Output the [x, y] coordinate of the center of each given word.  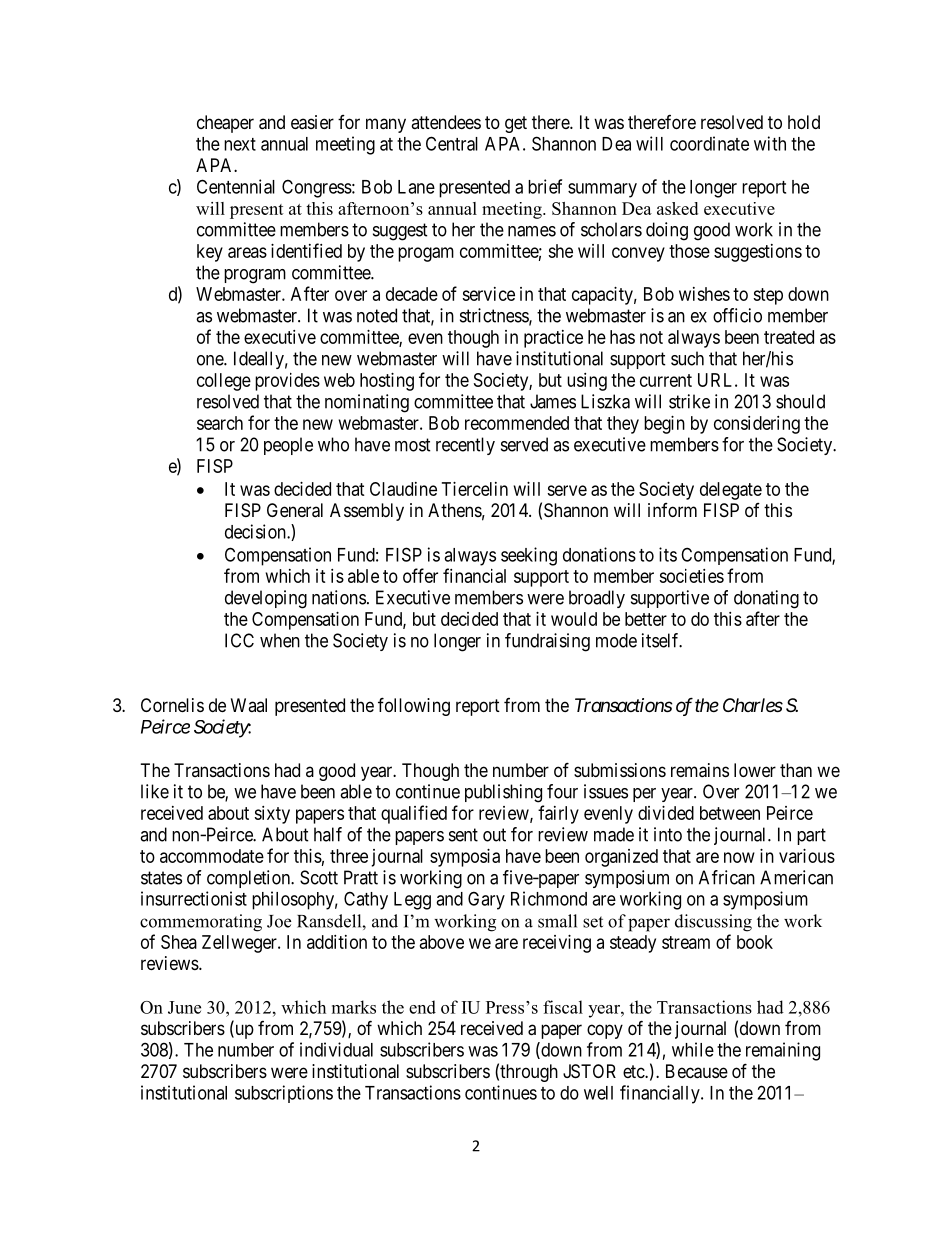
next [240, 144]
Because [697, 1071]
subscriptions [284, 1094]
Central [452, 143]
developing [266, 599]
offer [420, 575]
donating [766, 599]
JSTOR [589, 1071]
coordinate [709, 143]
